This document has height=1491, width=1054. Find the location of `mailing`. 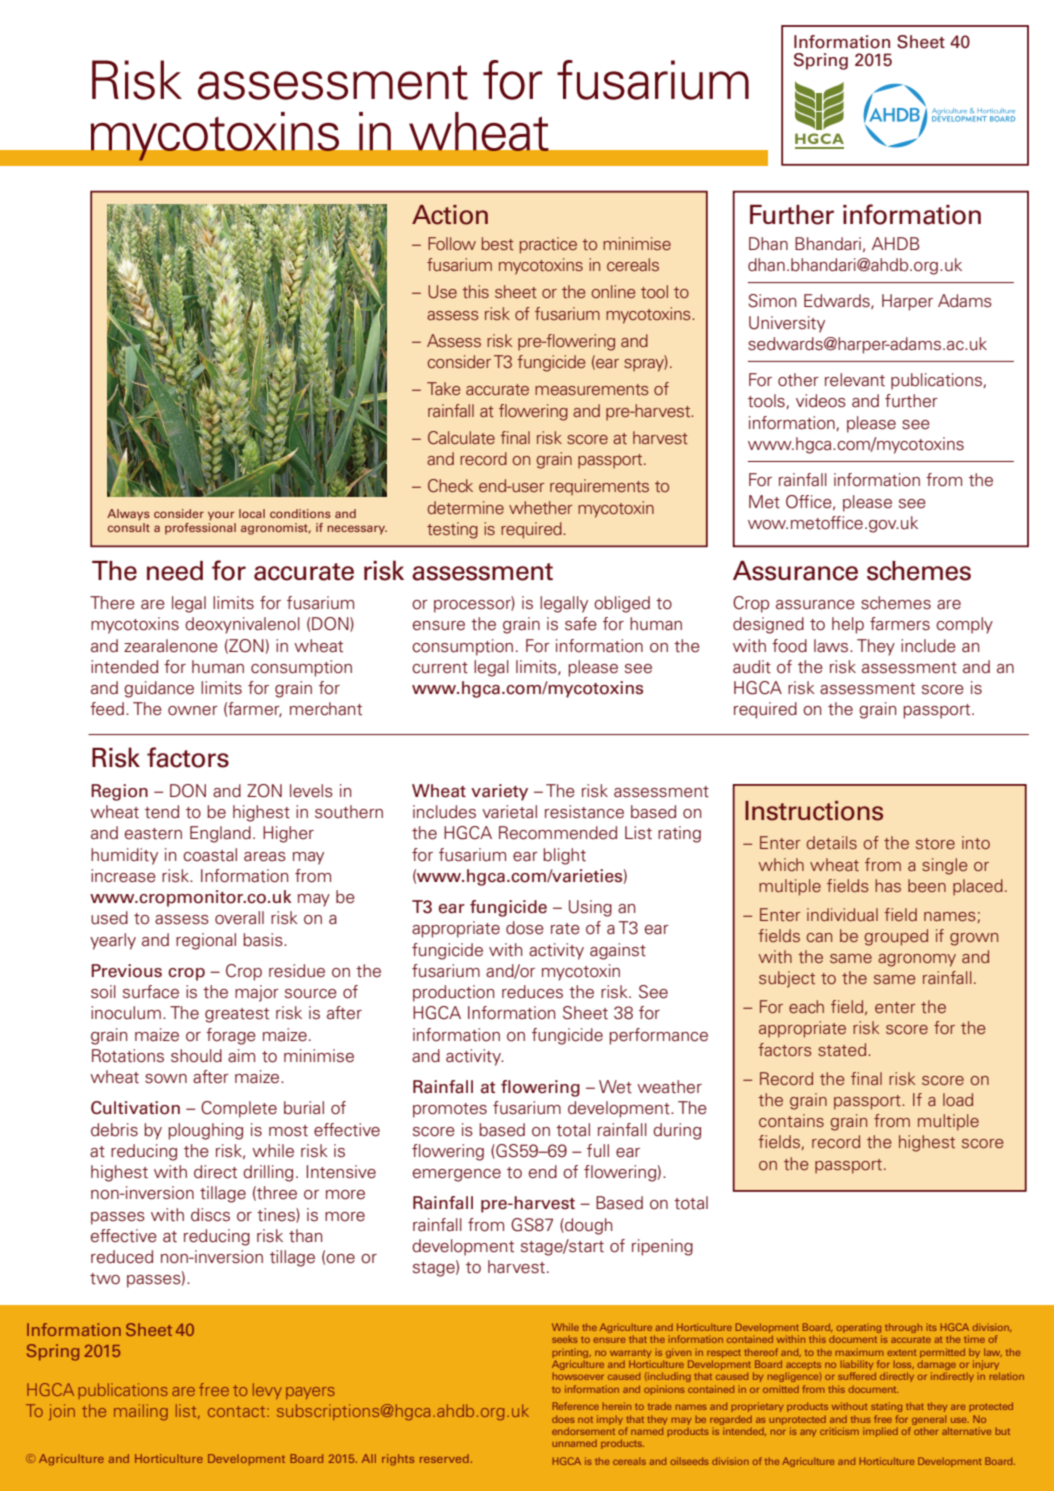

mailing is located at coordinates (141, 1412).
